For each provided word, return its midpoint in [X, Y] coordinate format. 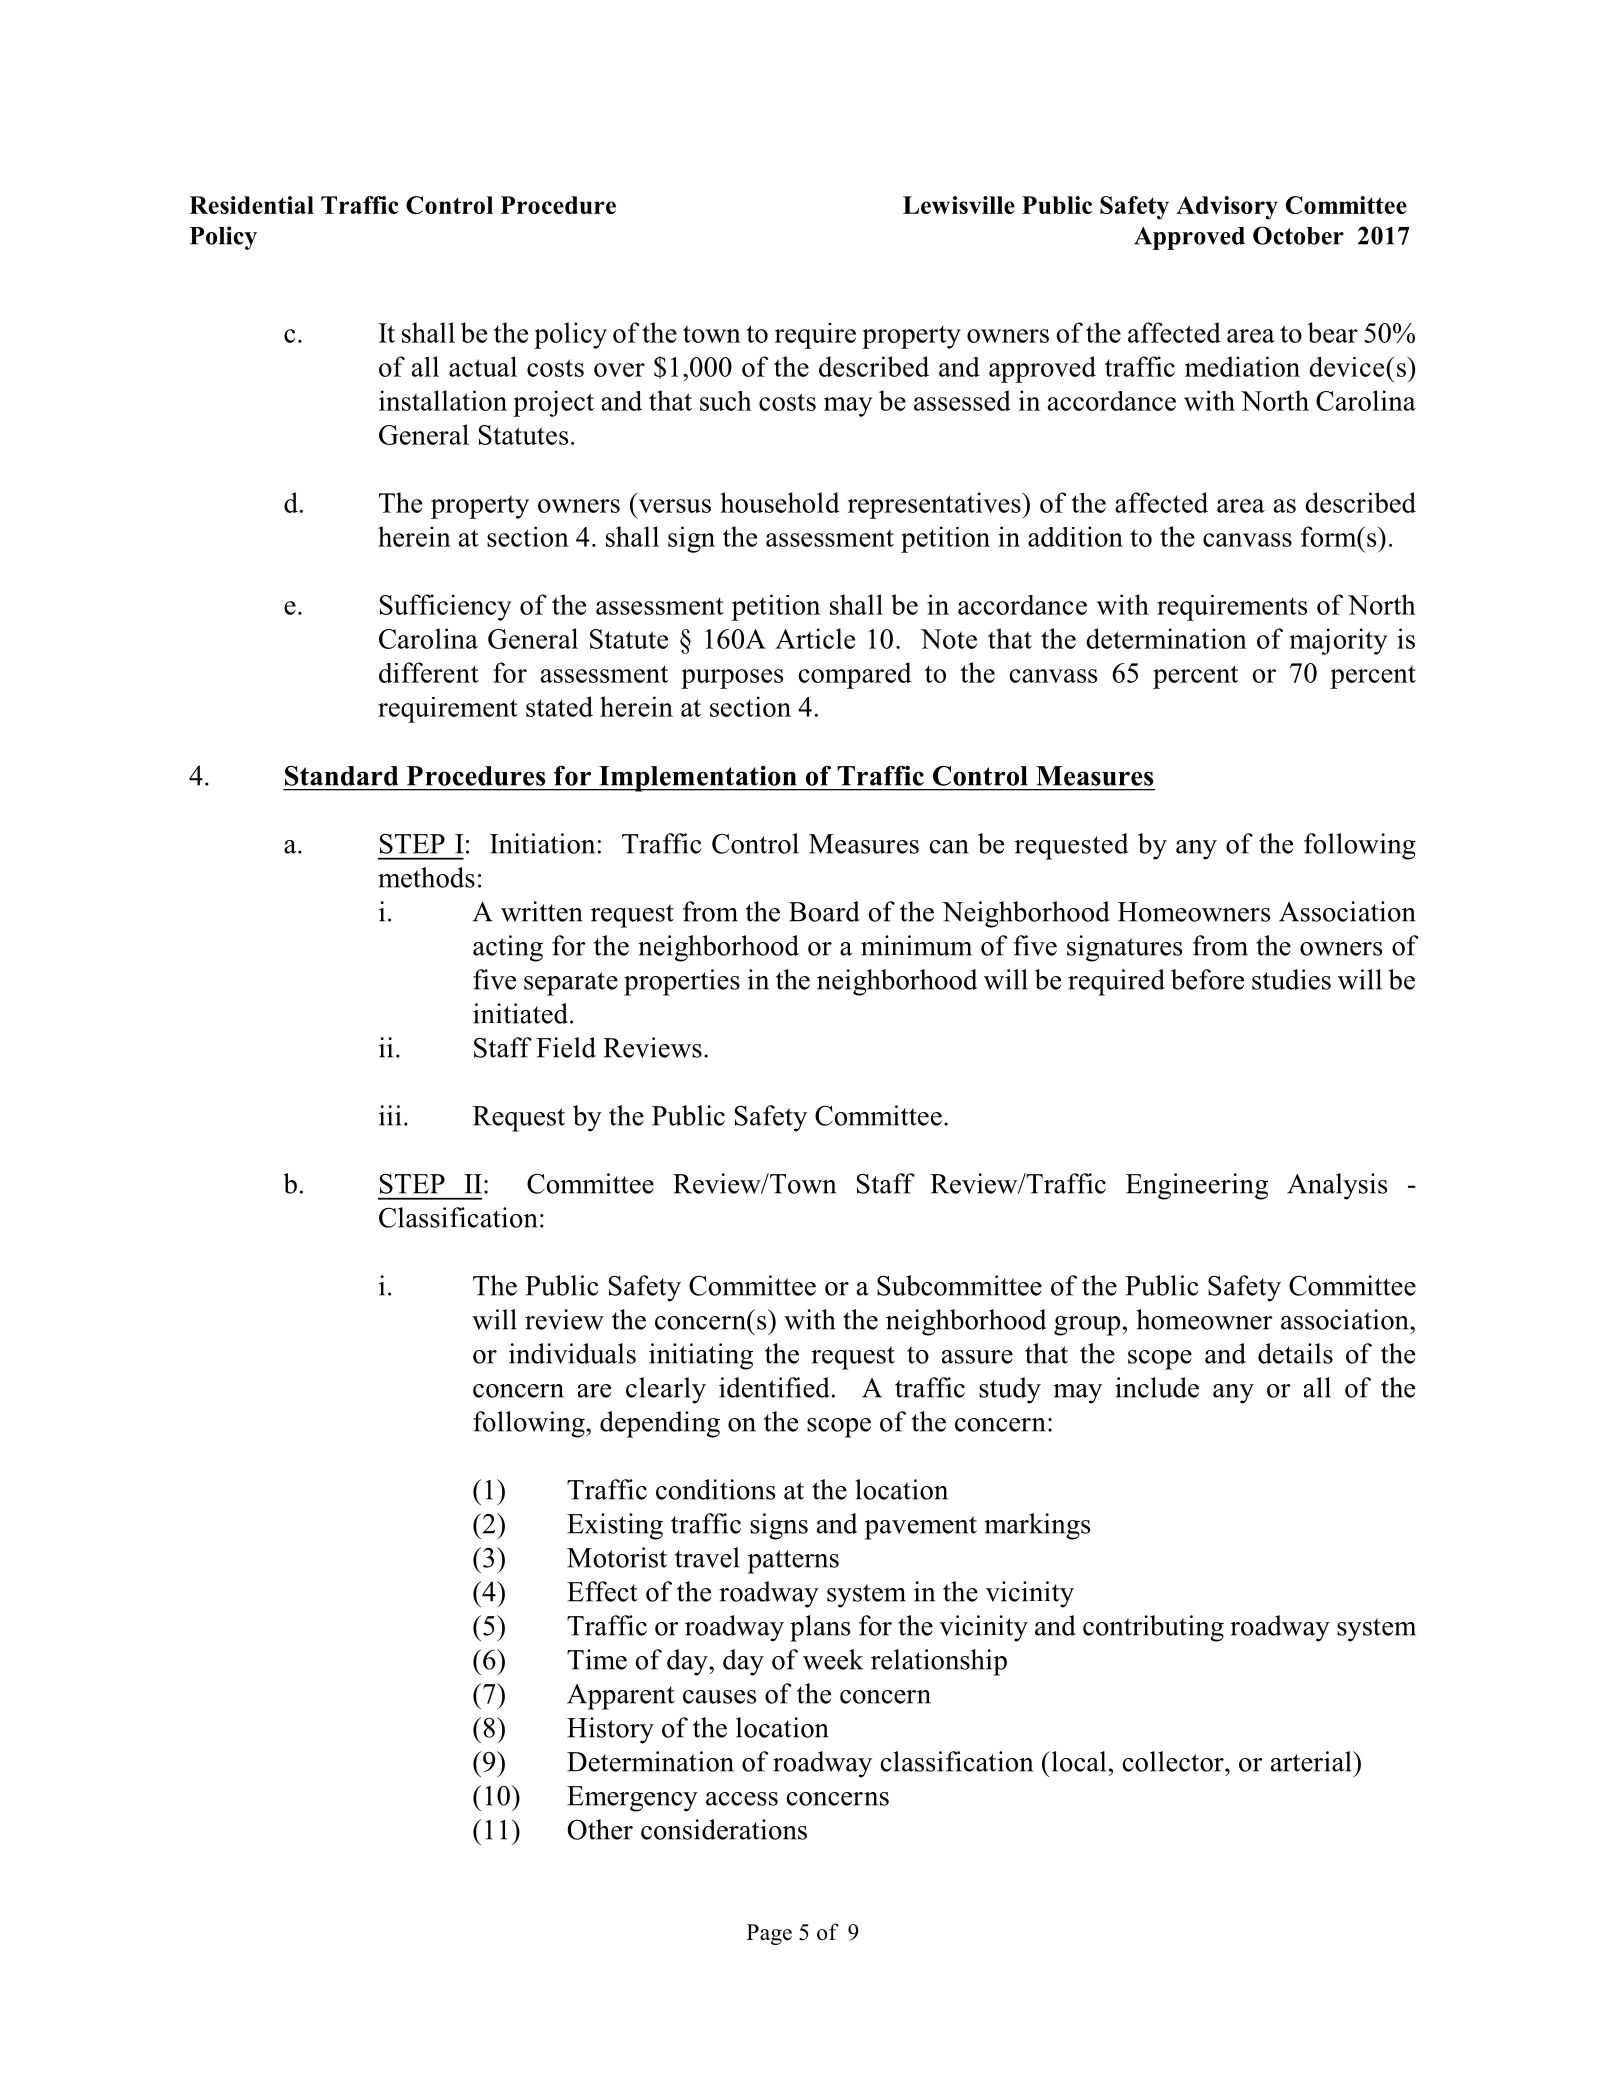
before [1207, 979]
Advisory [1227, 208]
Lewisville [959, 205]
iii [390, 1115]
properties [682, 982]
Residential [251, 205]
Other [600, 1829]
